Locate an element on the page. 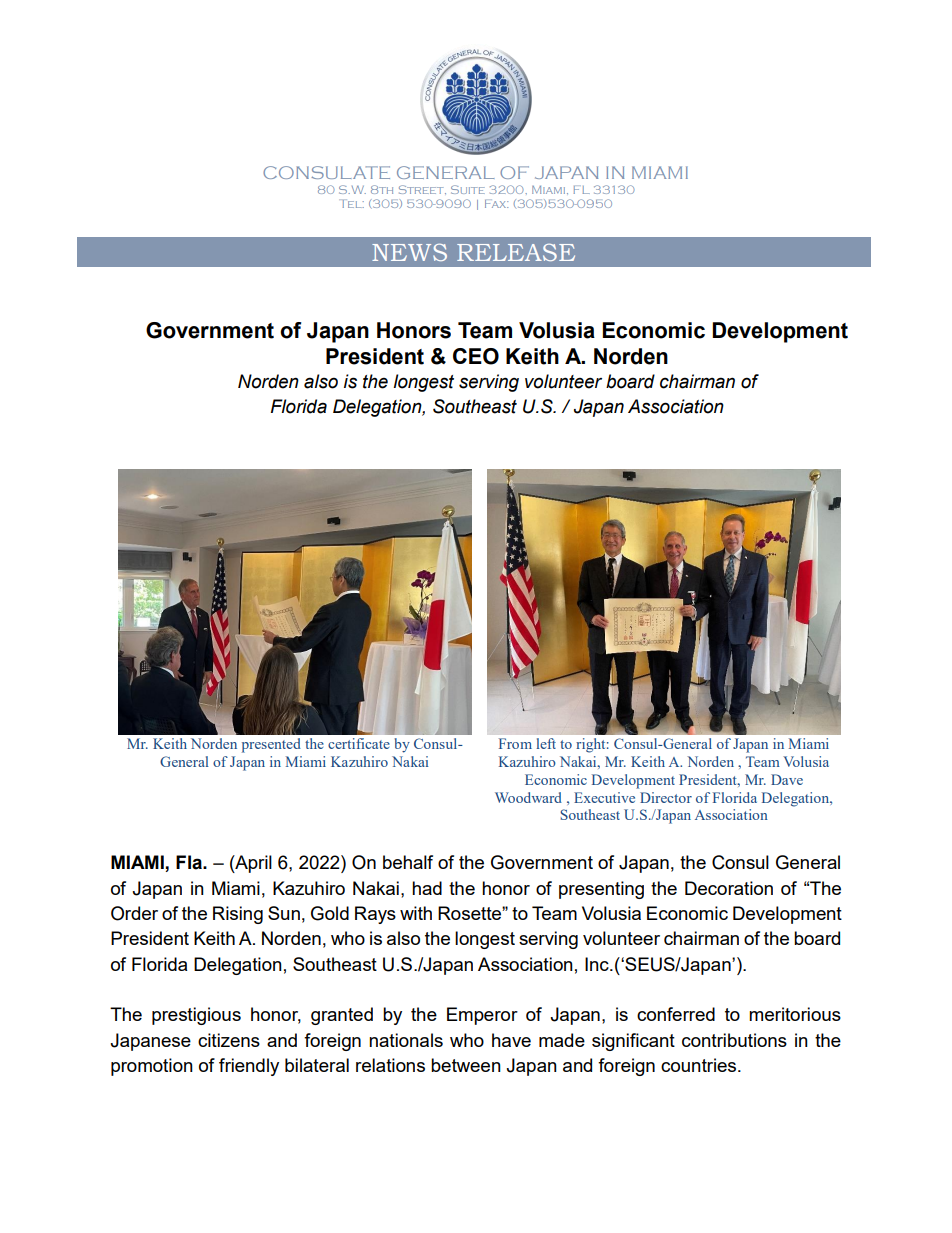 The width and height of the page is (952, 1233). Fax is located at coordinates (496, 203).
